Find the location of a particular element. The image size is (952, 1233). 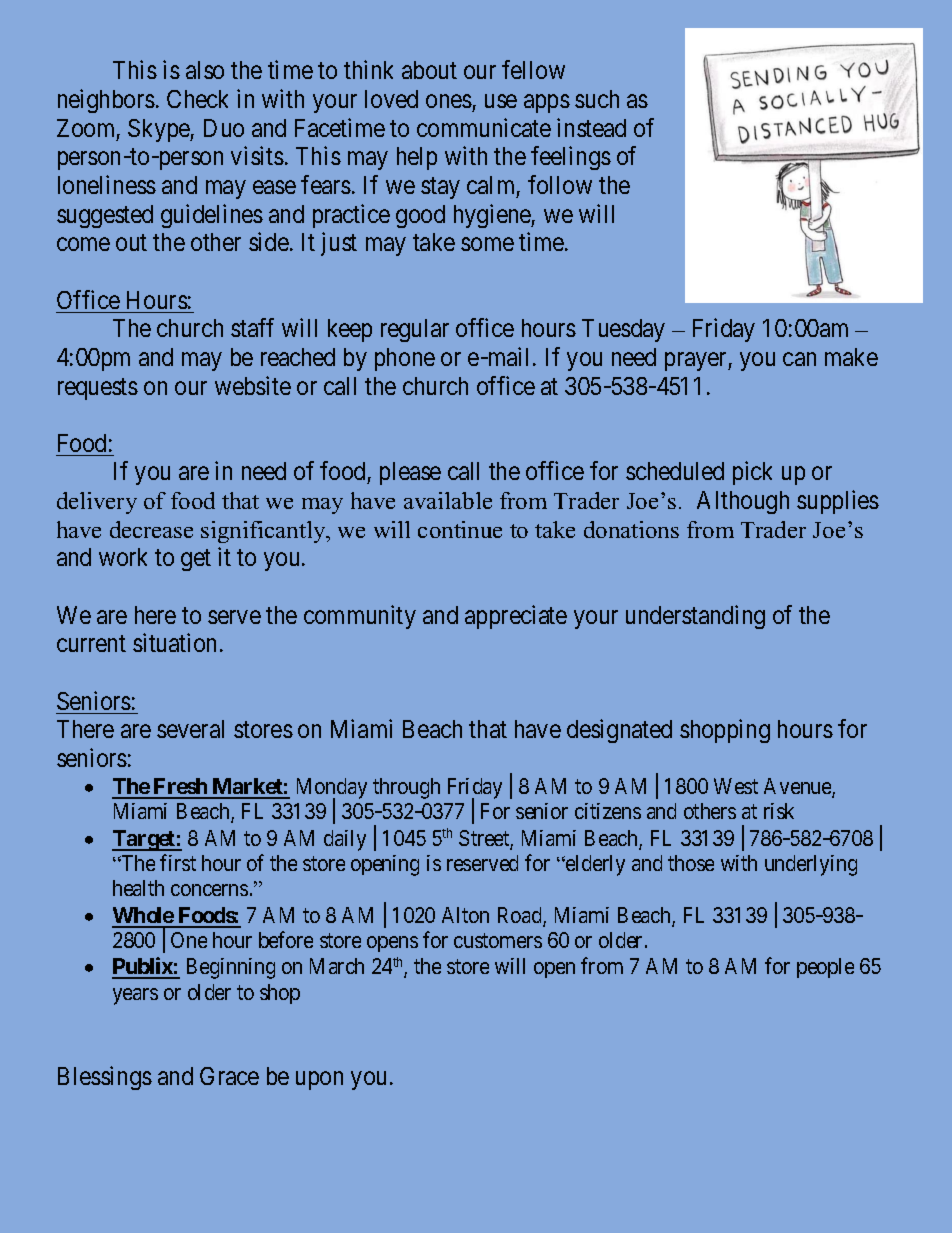

Grace is located at coordinates (229, 1076).
